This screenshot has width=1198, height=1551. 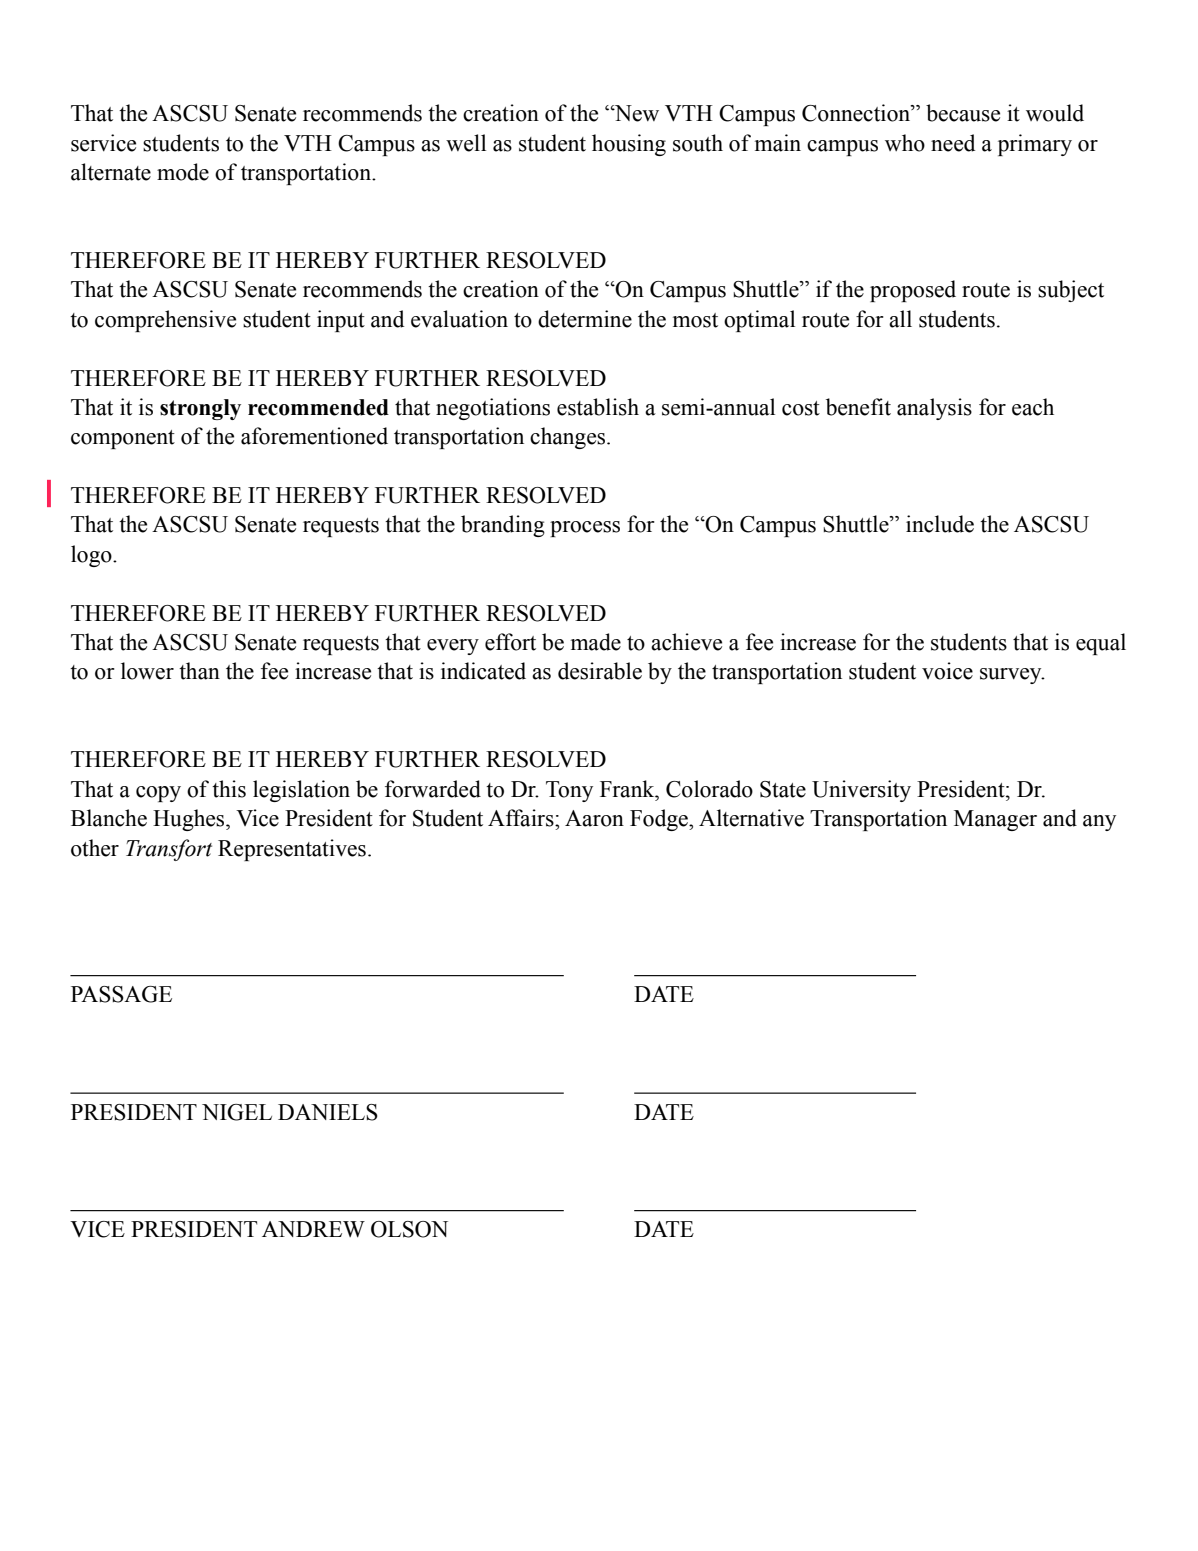 What do you see at coordinates (1099, 823) in the screenshot?
I see `any` at bounding box center [1099, 823].
